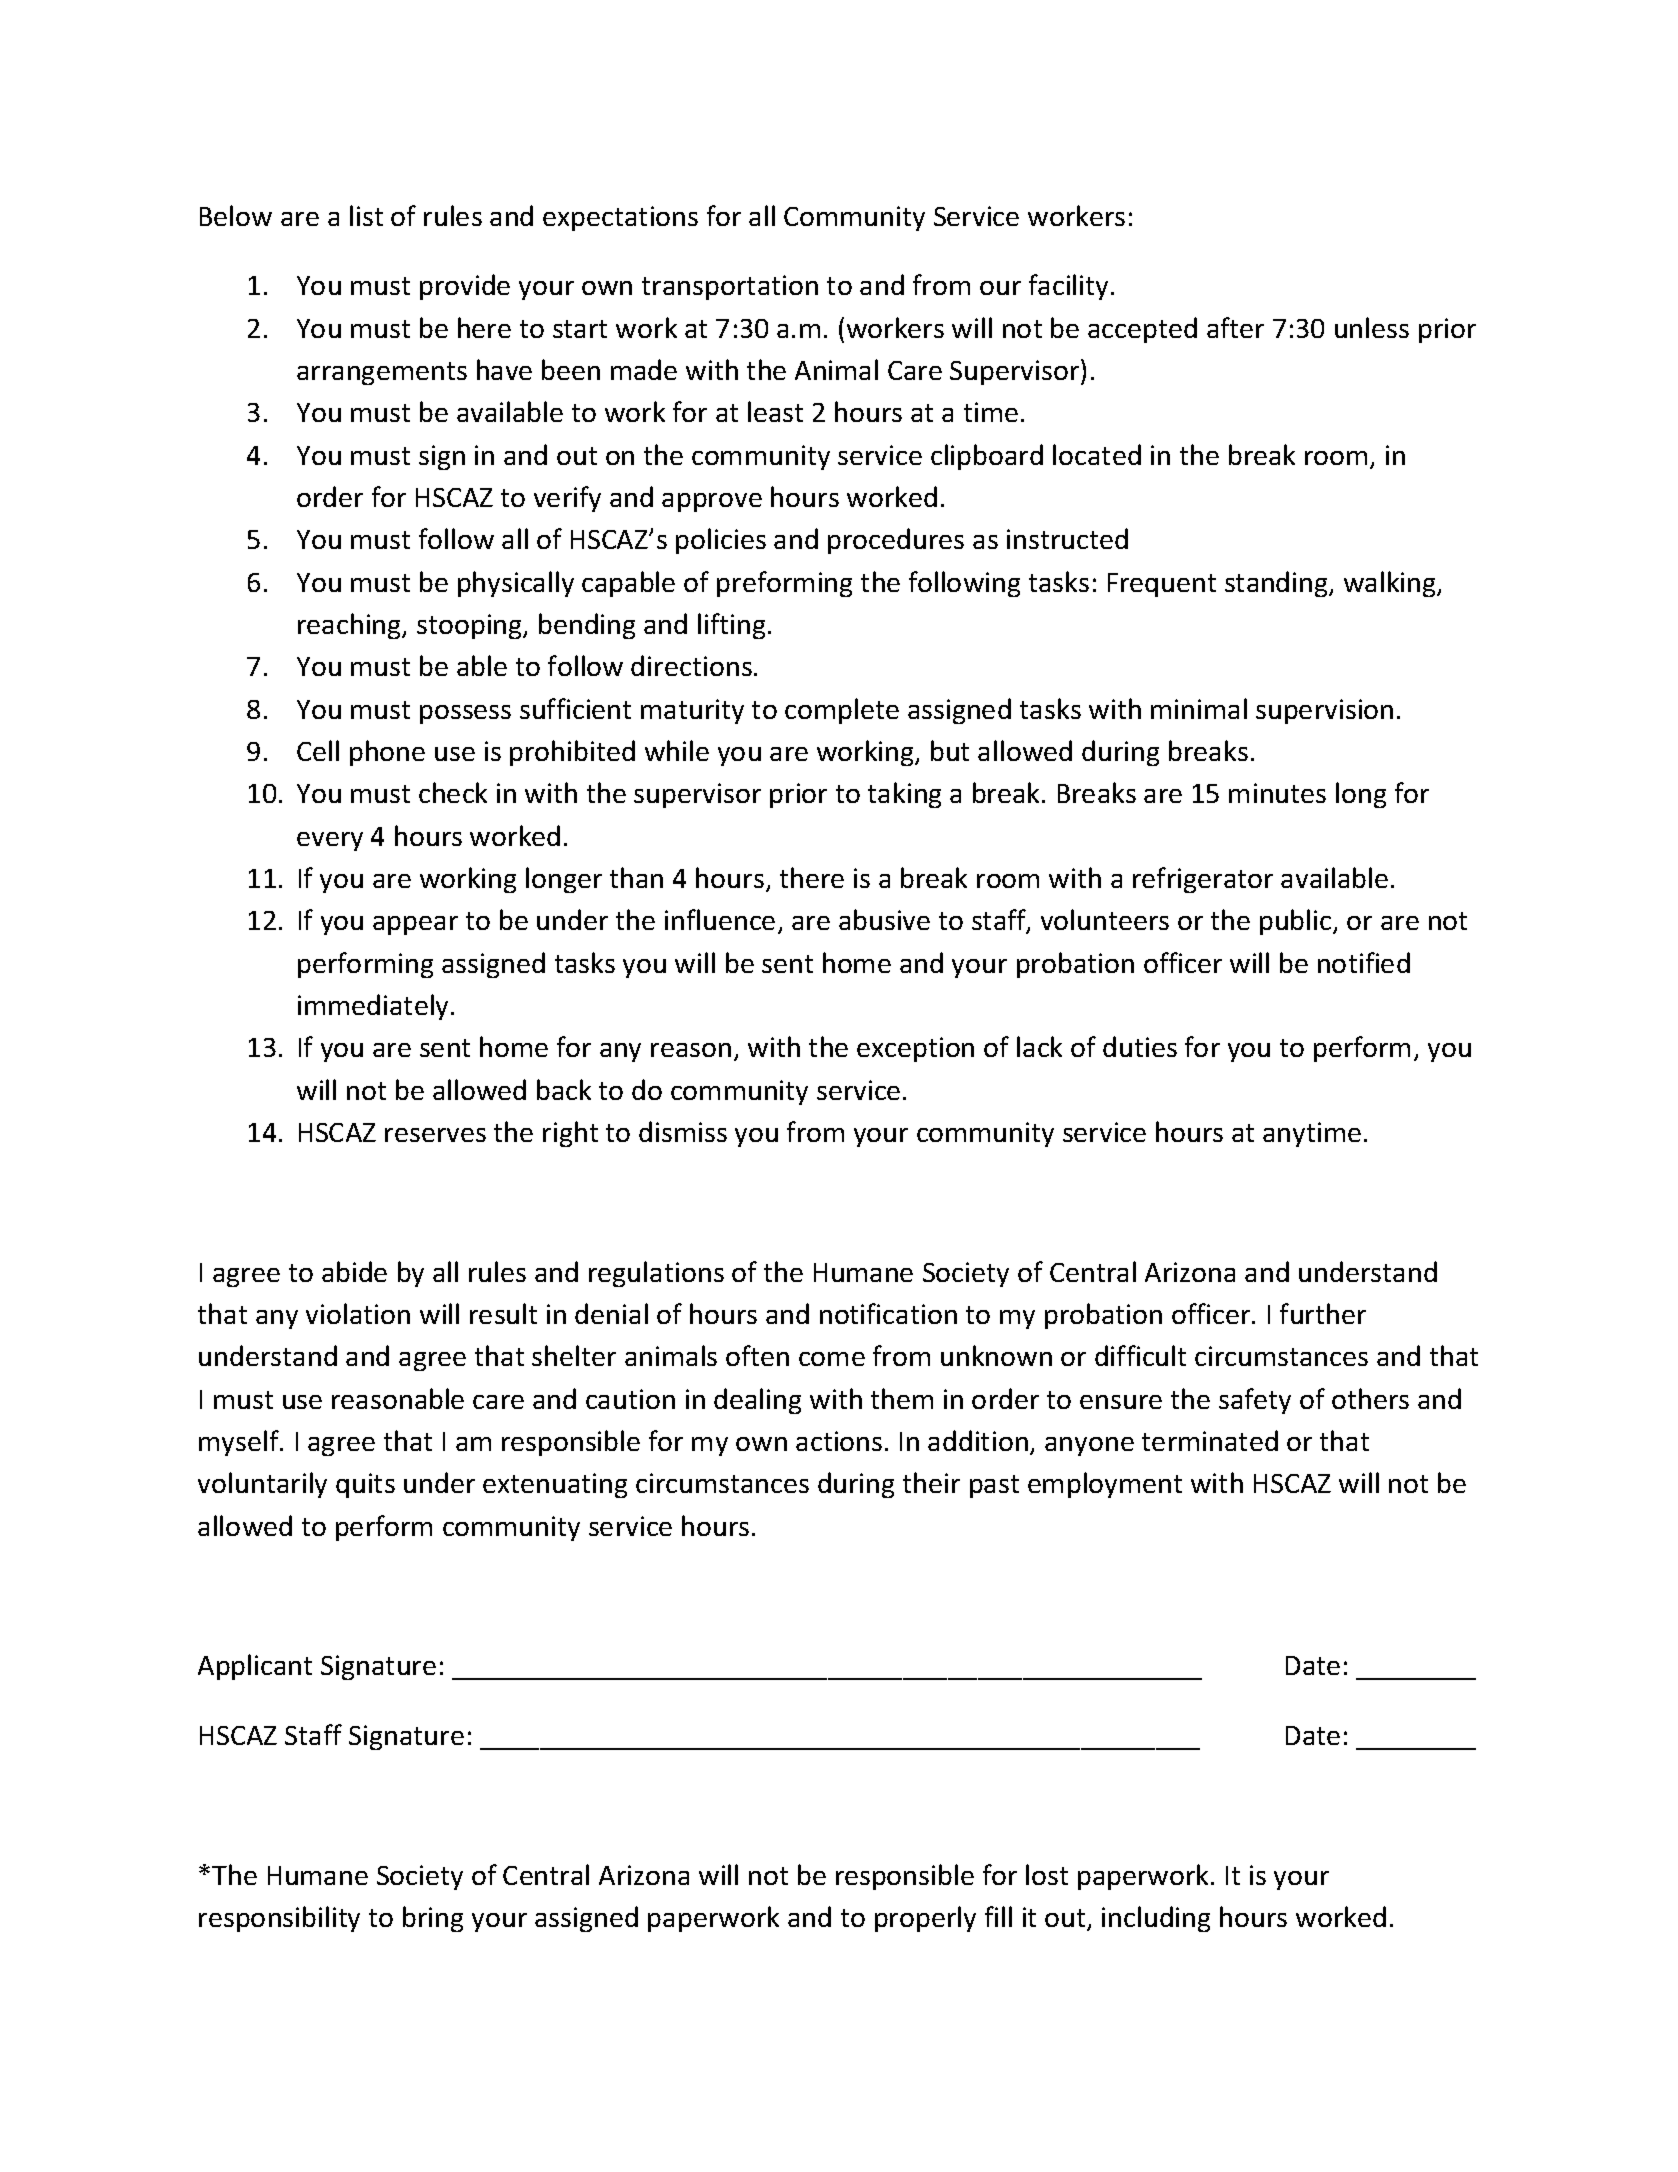 Image resolution: width=1678 pixels, height=2172 pixels. Describe the element at coordinates (730, 287) in the page. I see `transportation` at that location.
